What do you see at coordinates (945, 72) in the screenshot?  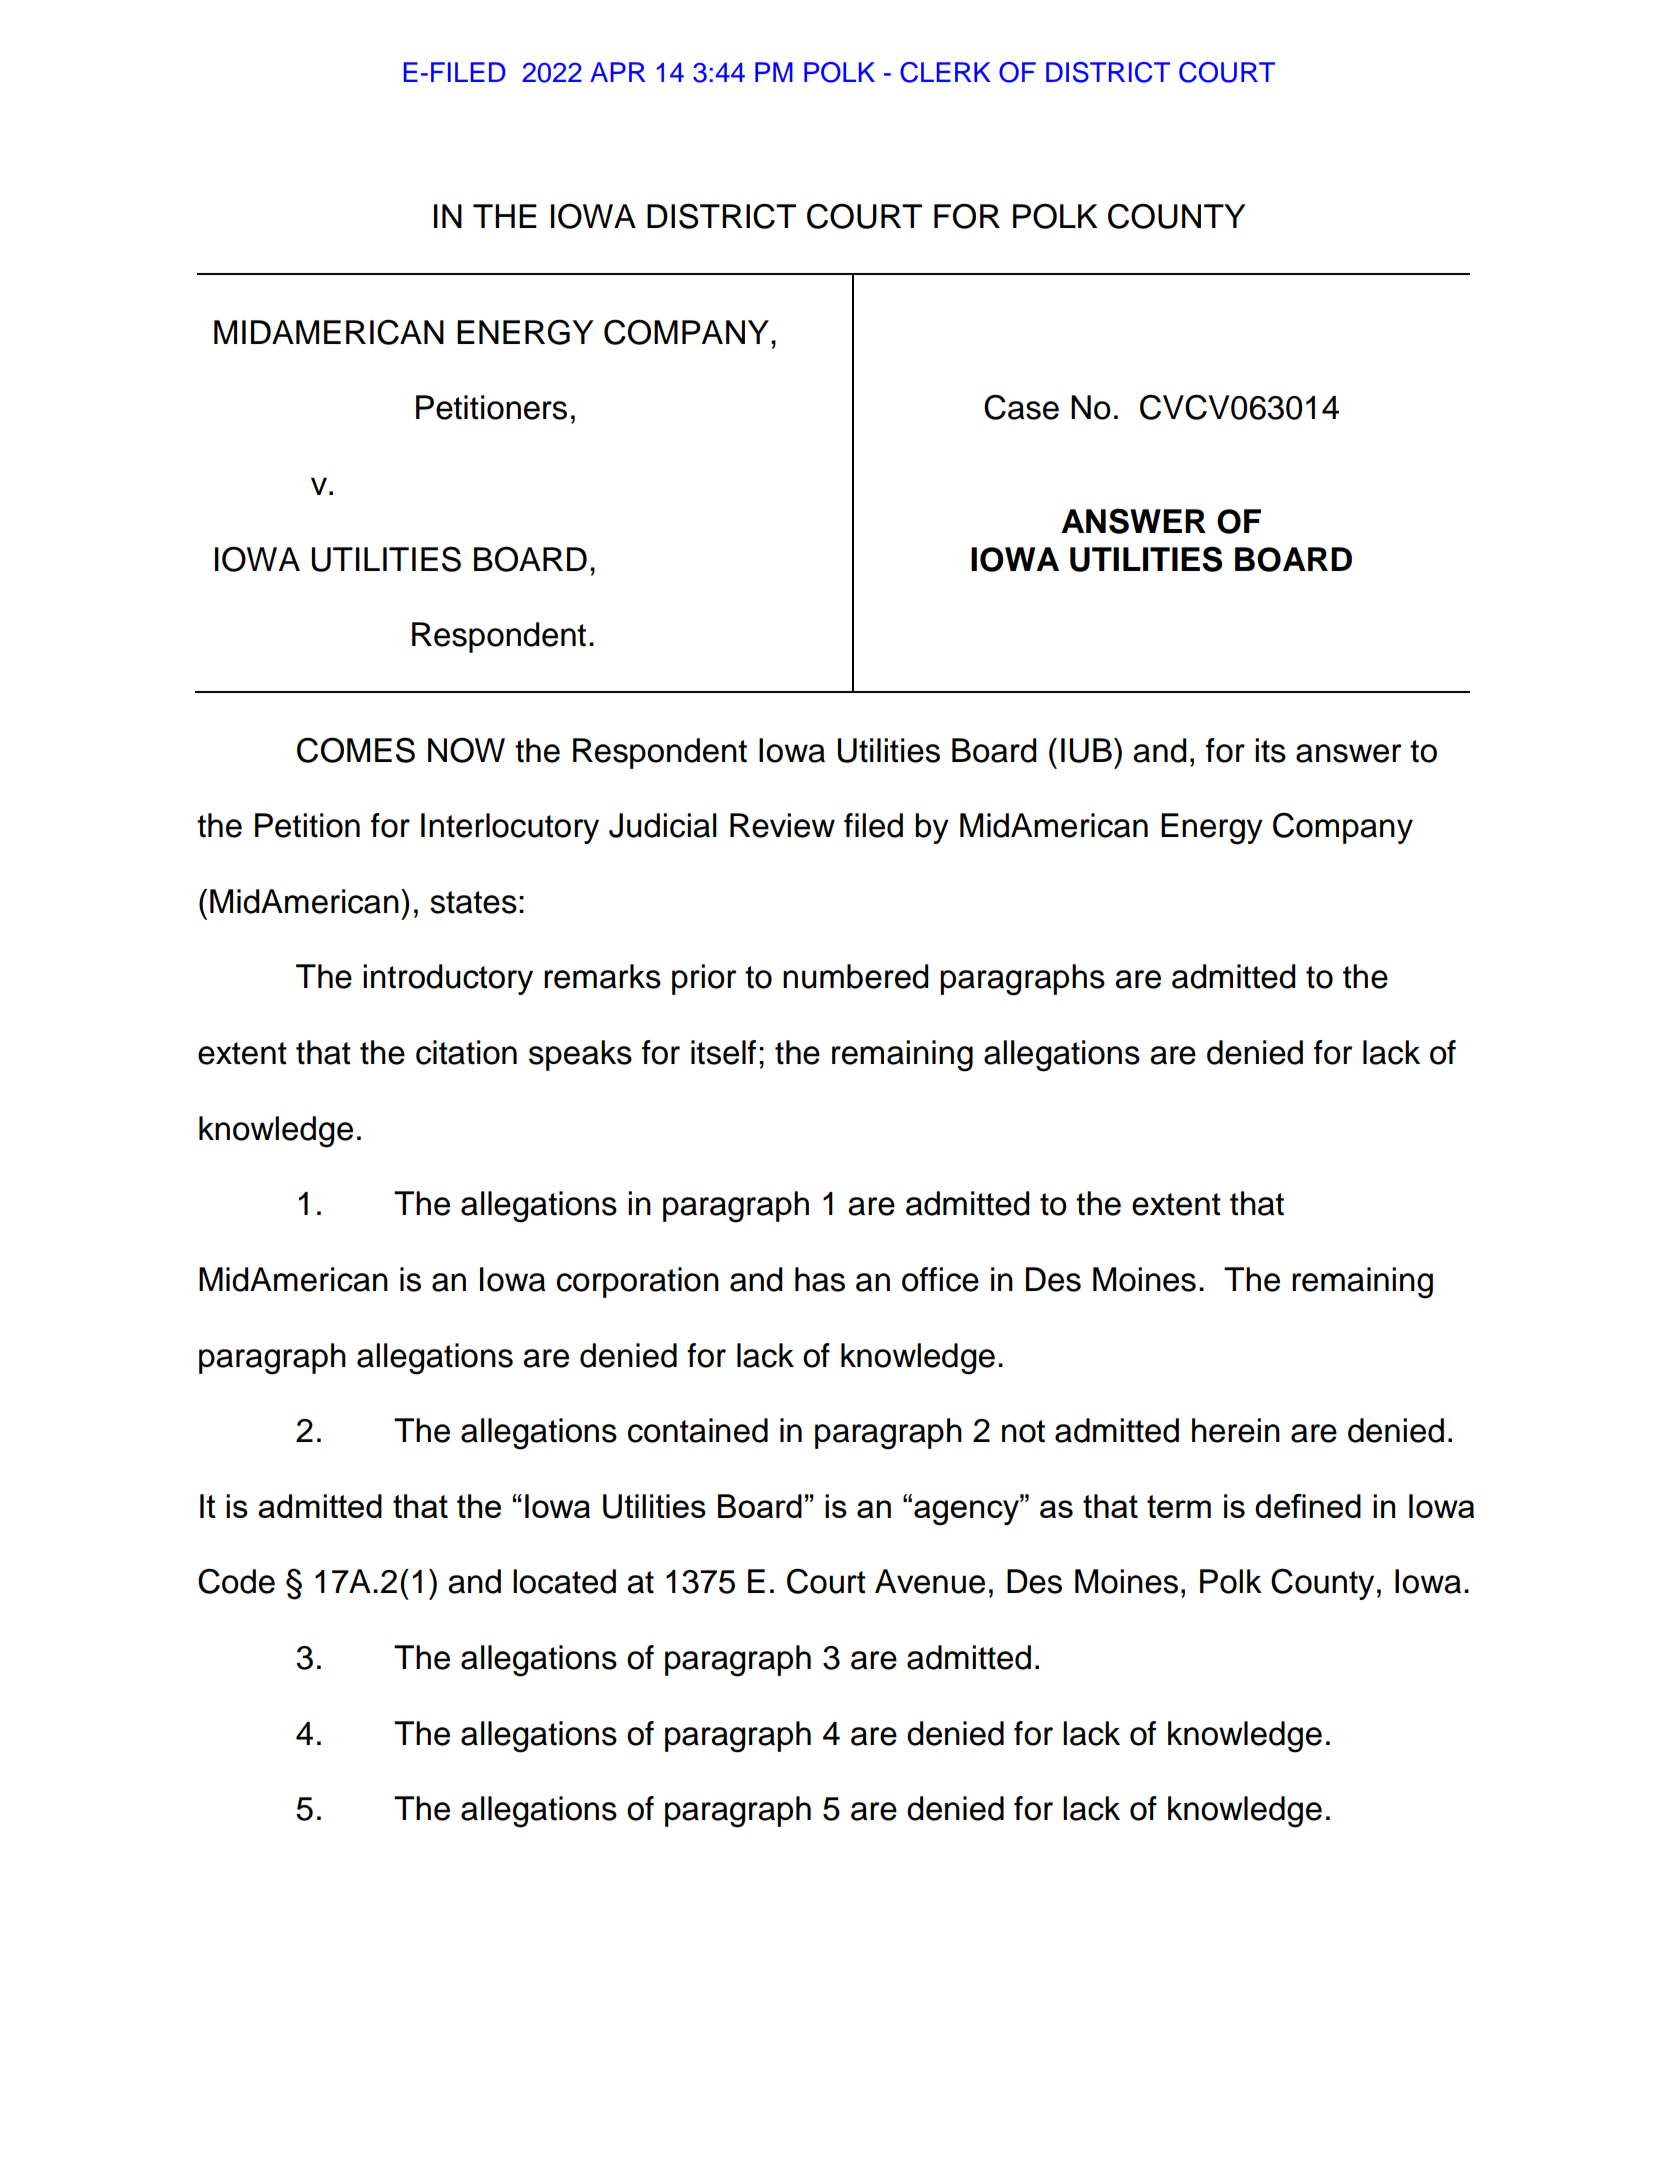 I see `CLERK` at bounding box center [945, 72].
